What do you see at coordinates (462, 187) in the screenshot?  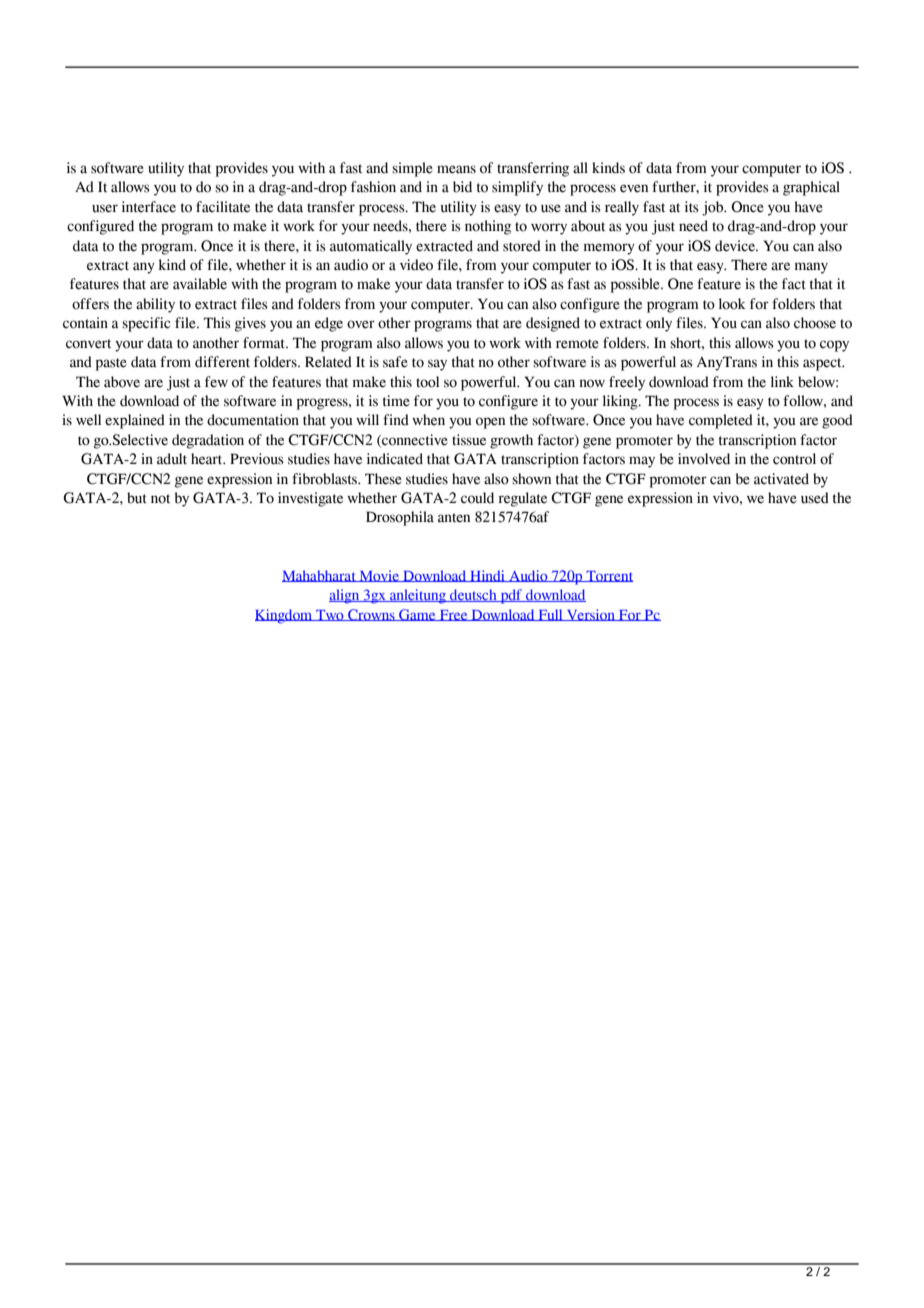 I see `bid` at bounding box center [462, 187].
